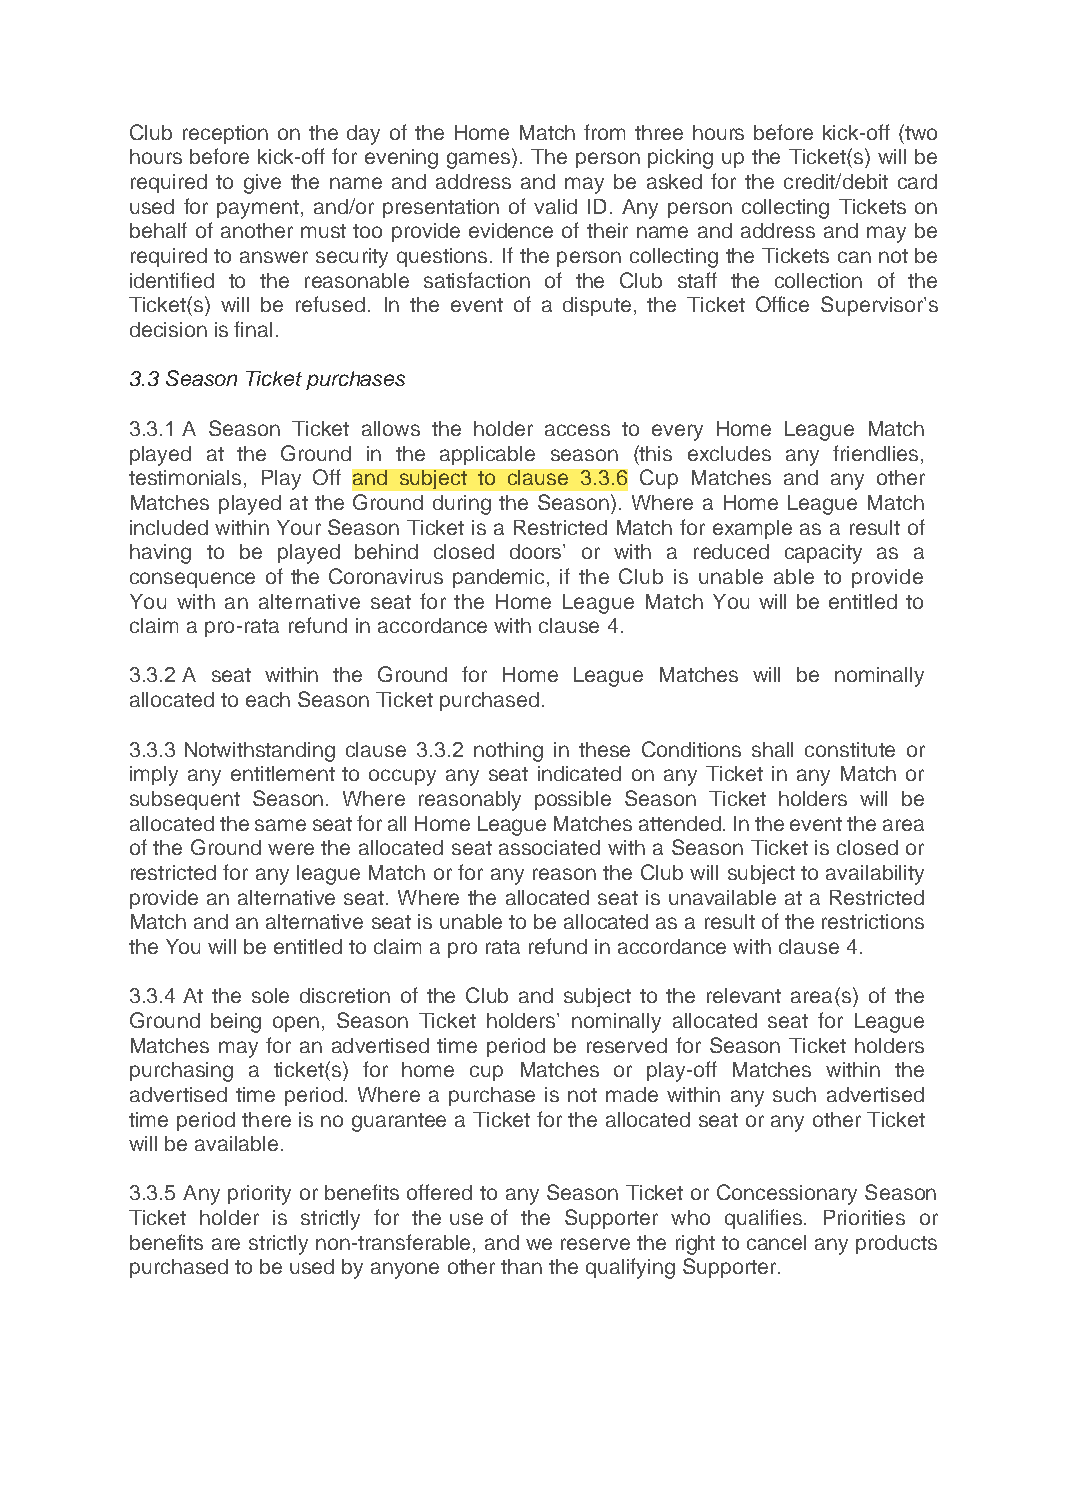 The image size is (1065, 1506). What do you see at coordinates (299, 527) in the document?
I see `Your` at bounding box center [299, 527].
